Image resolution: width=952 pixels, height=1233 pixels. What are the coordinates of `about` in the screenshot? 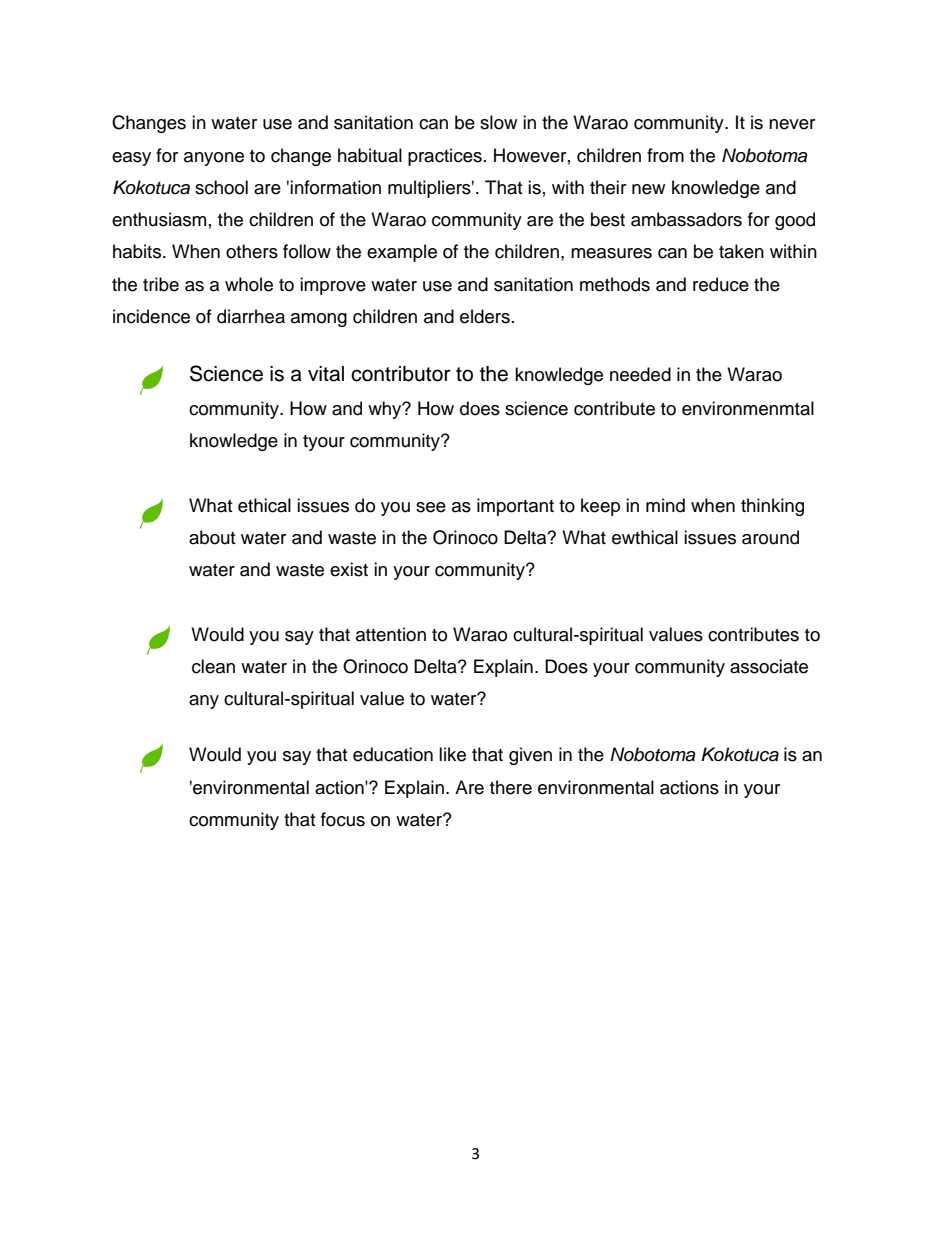 It's located at (212, 537).
